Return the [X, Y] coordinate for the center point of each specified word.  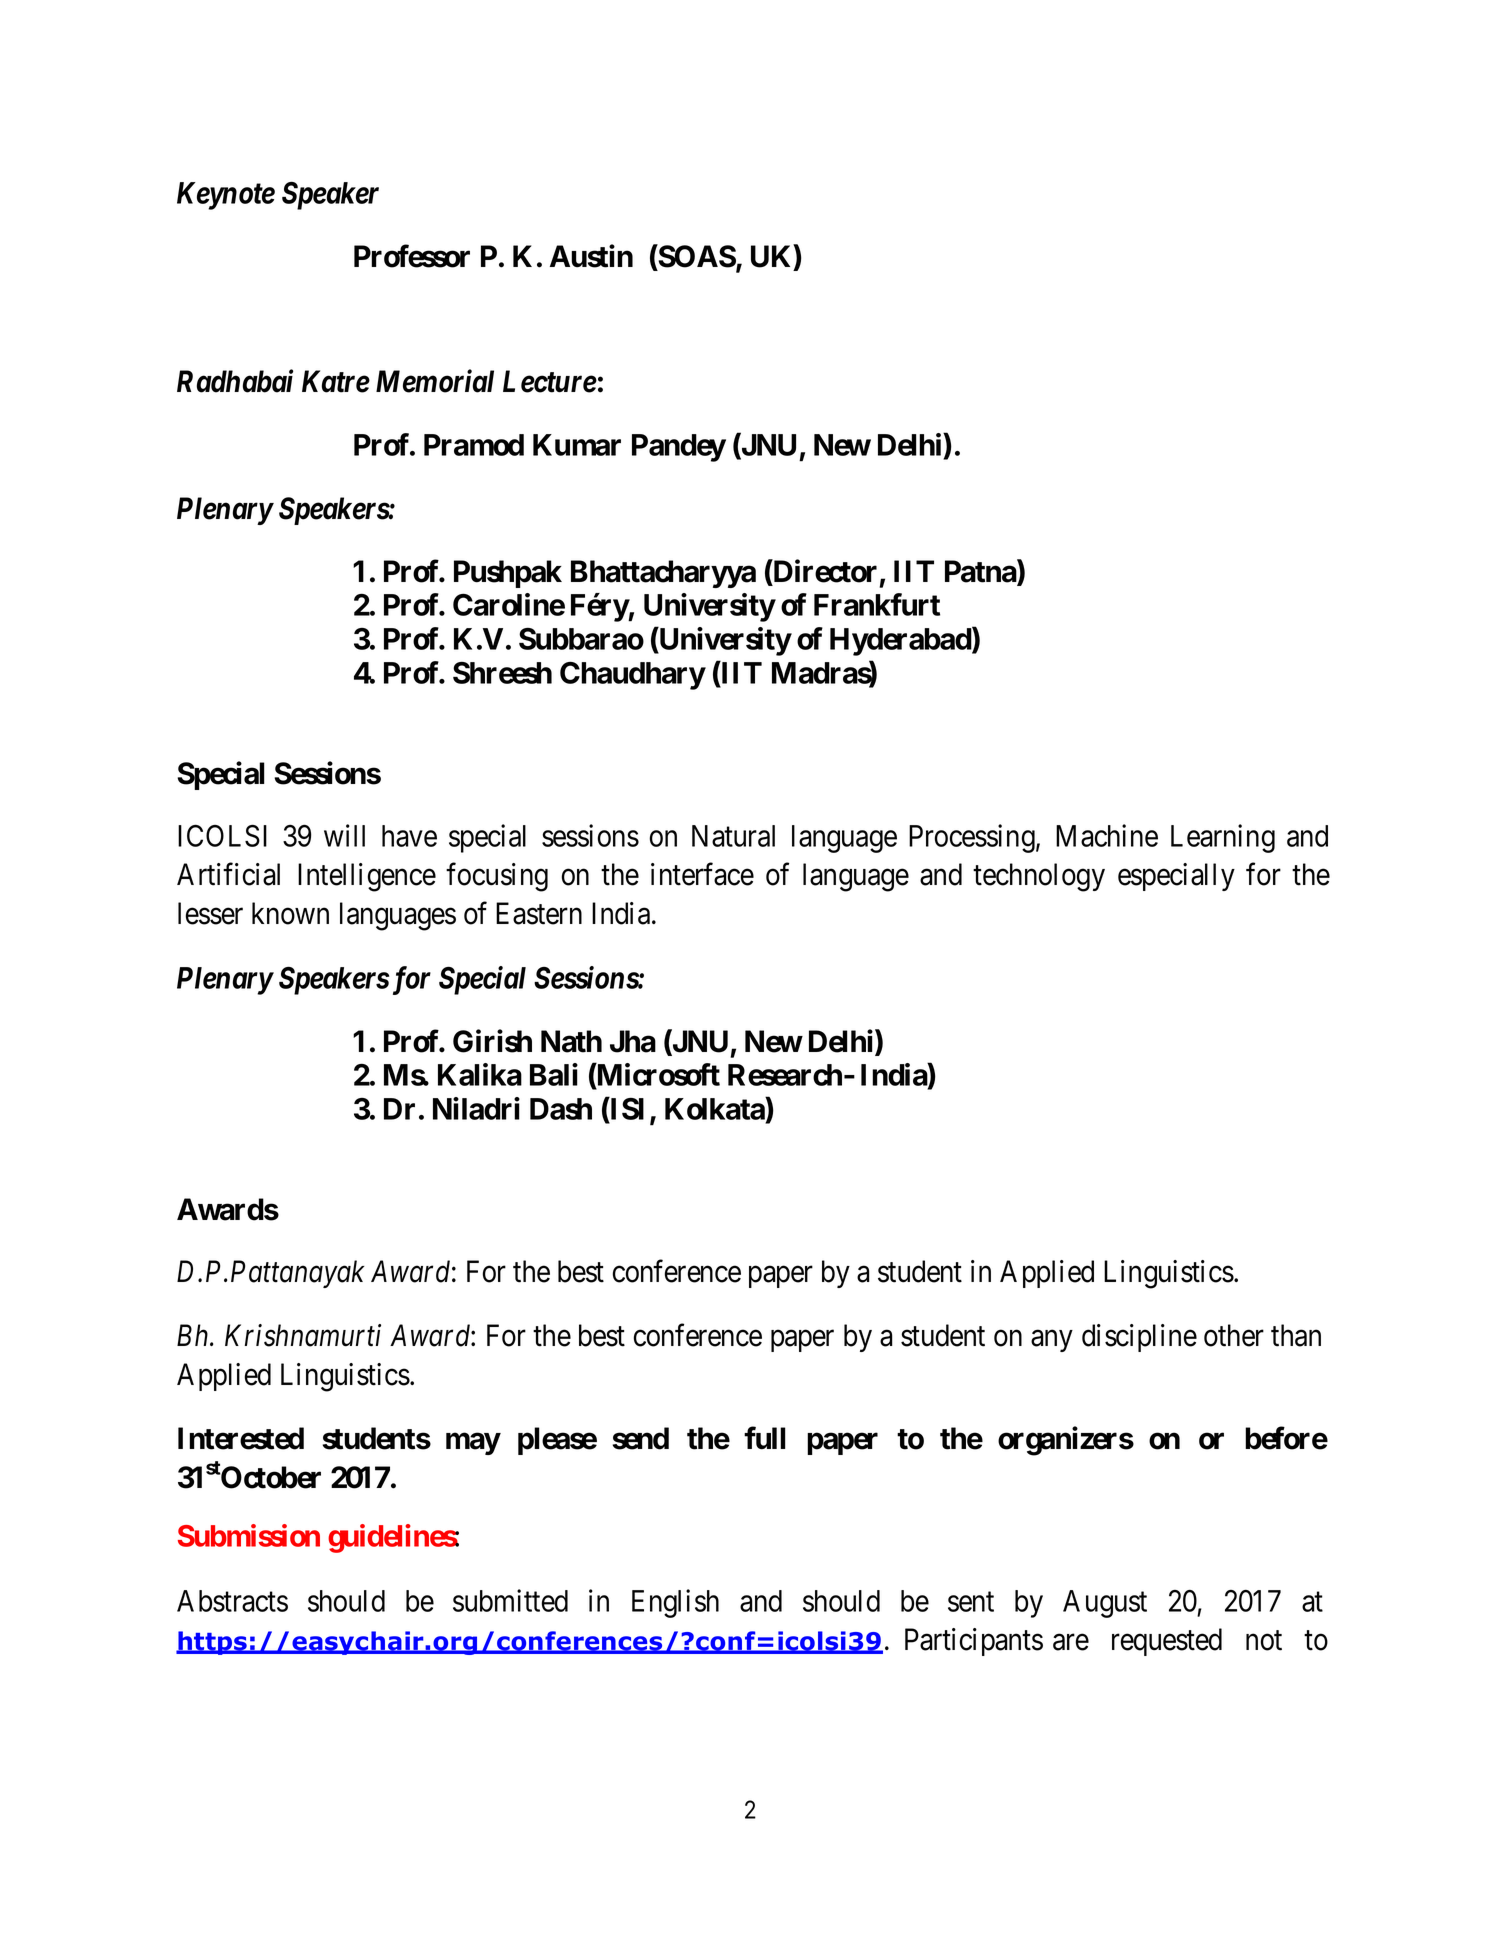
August [1105, 1604]
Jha [633, 1041]
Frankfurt [877, 604]
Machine [1107, 835]
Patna [981, 572]
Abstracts [232, 1601]
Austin [591, 256]
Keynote [226, 196]
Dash [561, 1109]
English [675, 1603]
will [344, 835]
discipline [1139, 1338]
